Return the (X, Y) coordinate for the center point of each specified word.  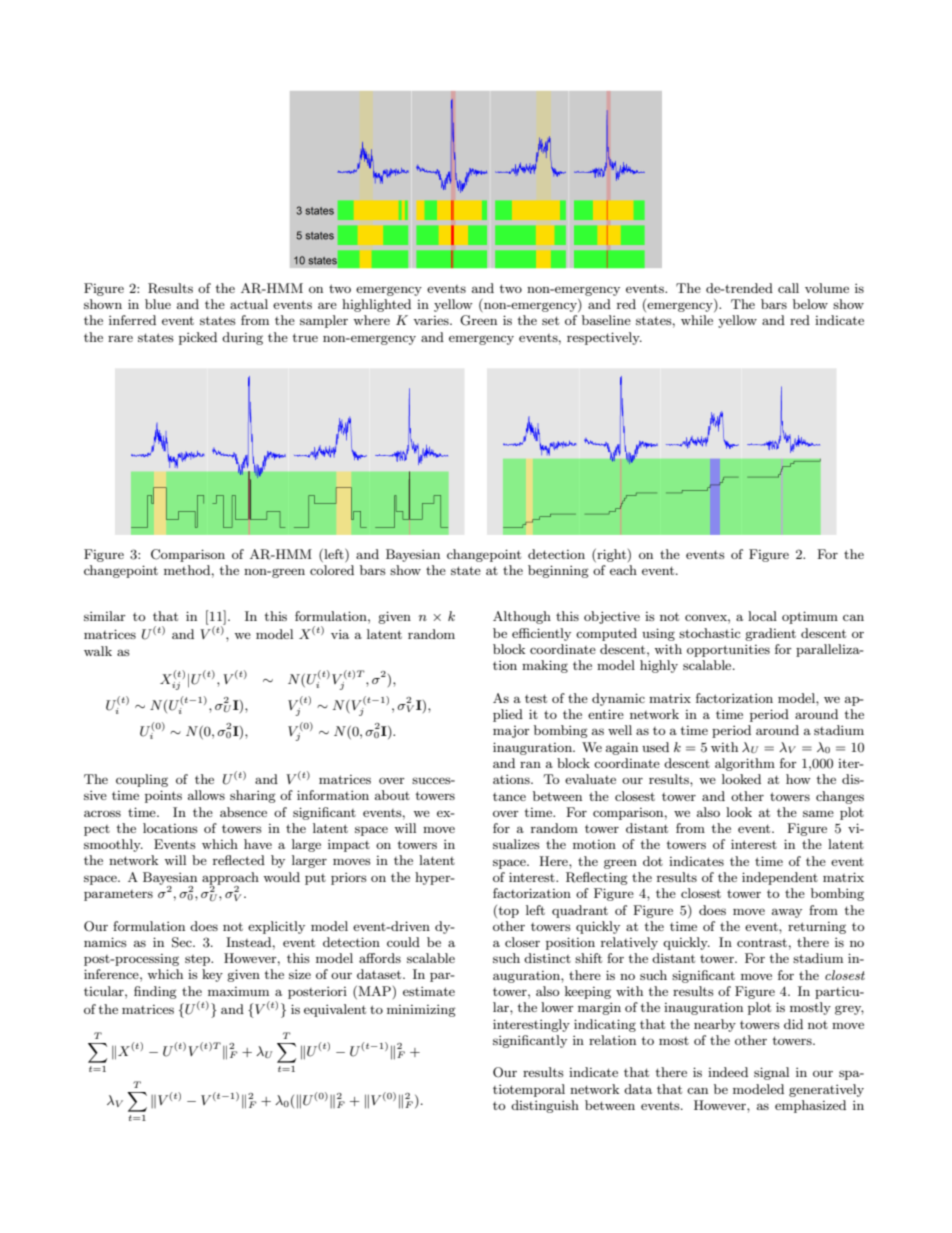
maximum (238, 991)
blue (158, 304)
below (810, 304)
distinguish (545, 1106)
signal (771, 1073)
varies (432, 320)
